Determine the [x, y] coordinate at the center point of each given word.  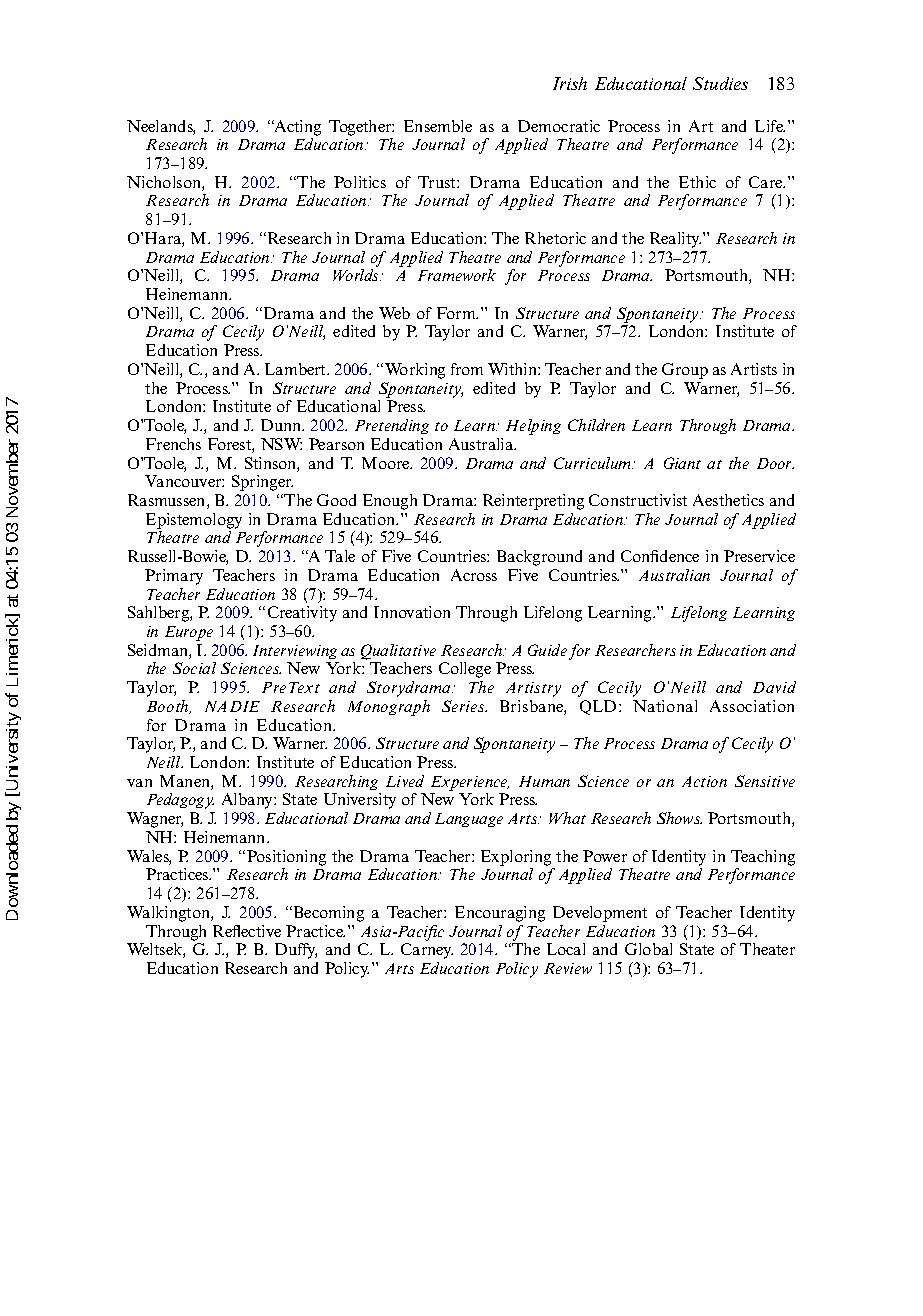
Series [464, 706]
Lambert [297, 369]
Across [474, 575]
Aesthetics [728, 500]
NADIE [232, 706]
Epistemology [194, 521]
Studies [720, 83]
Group [685, 371]
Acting [296, 128]
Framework [457, 275]
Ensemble [438, 126]
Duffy [296, 951]
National [665, 706]
